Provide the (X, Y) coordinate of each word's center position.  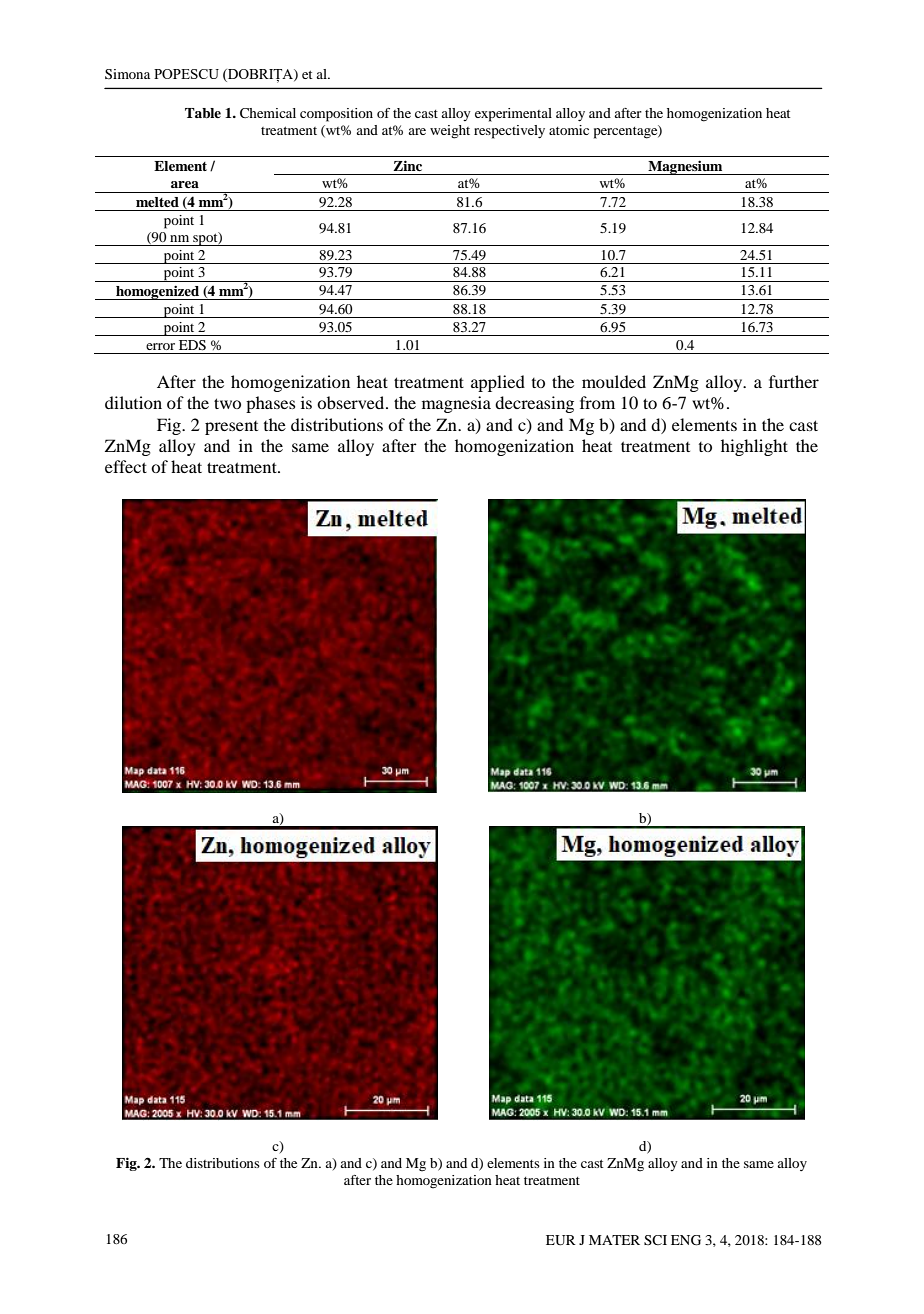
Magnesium (685, 167)
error (160, 346)
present (231, 428)
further (794, 381)
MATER (614, 1240)
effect (126, 466)
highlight (754, 447)
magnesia (456, 404)
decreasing (534, 404)
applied (498, 383)
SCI (655, 1240)
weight (450, 132)
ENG (686, 1240)
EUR (561, 1240)
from (597, 402)
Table (203, 113)
